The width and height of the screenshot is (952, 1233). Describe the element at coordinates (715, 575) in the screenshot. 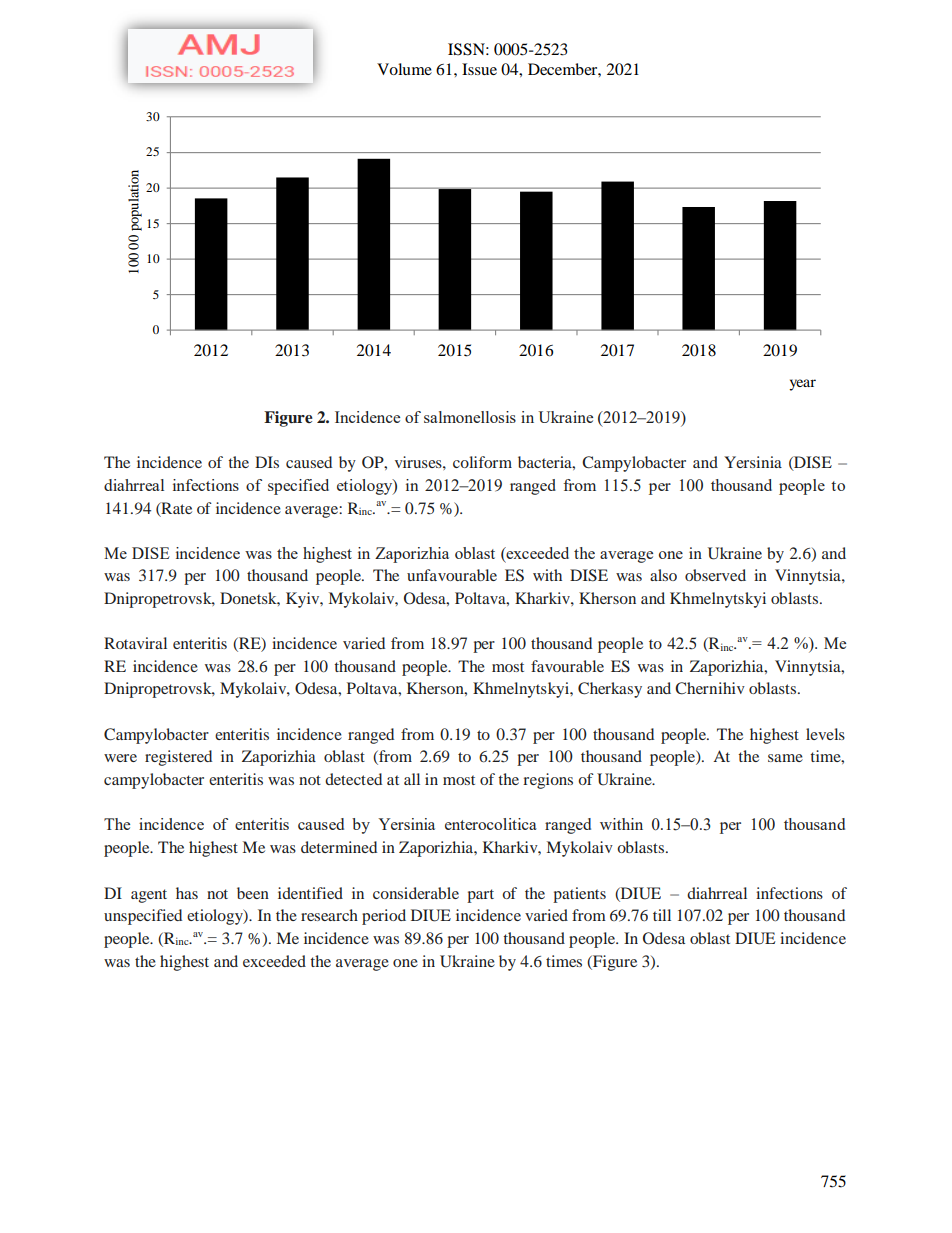

I see `observed` at that location.
